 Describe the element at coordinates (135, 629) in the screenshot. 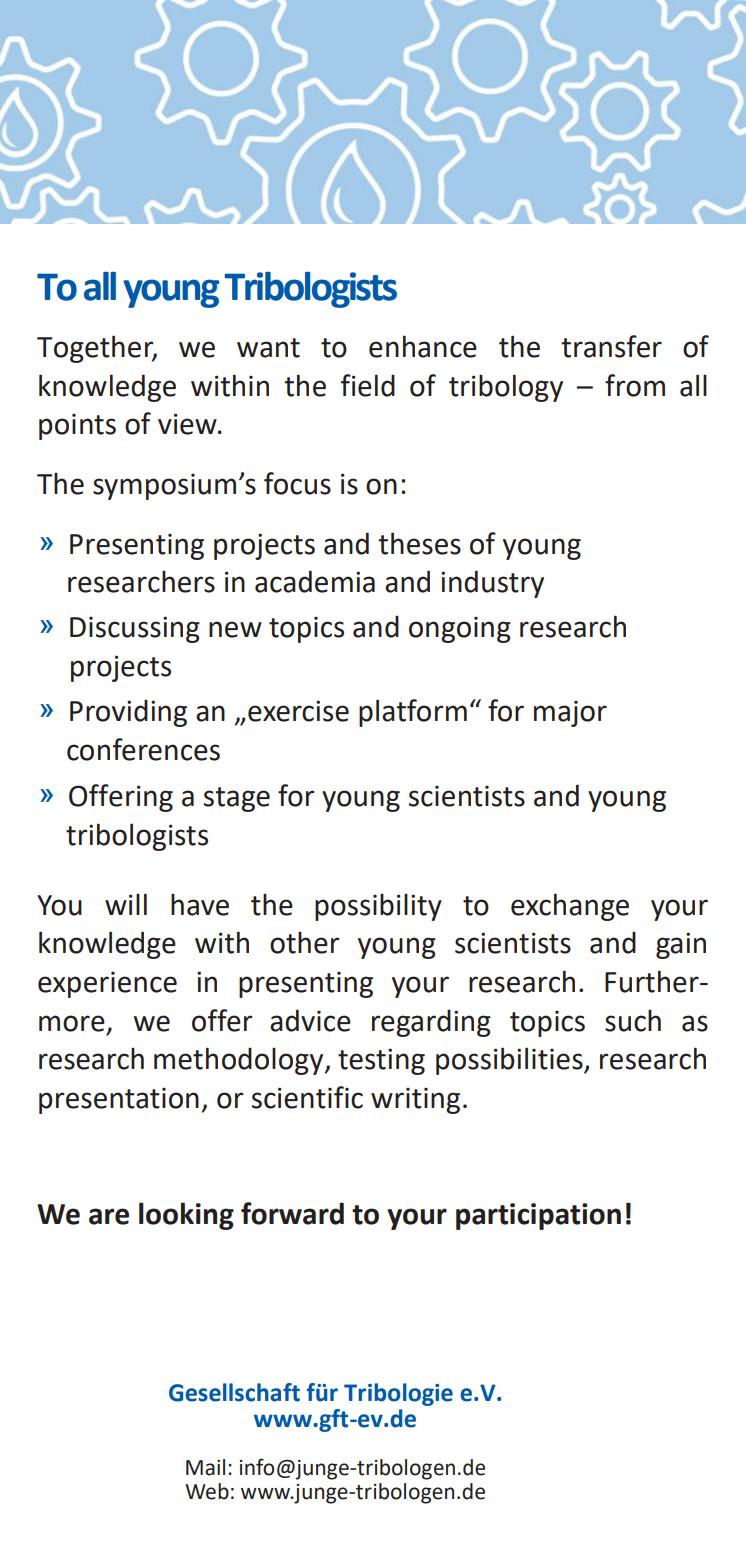

I see `Discussing` at that location.
